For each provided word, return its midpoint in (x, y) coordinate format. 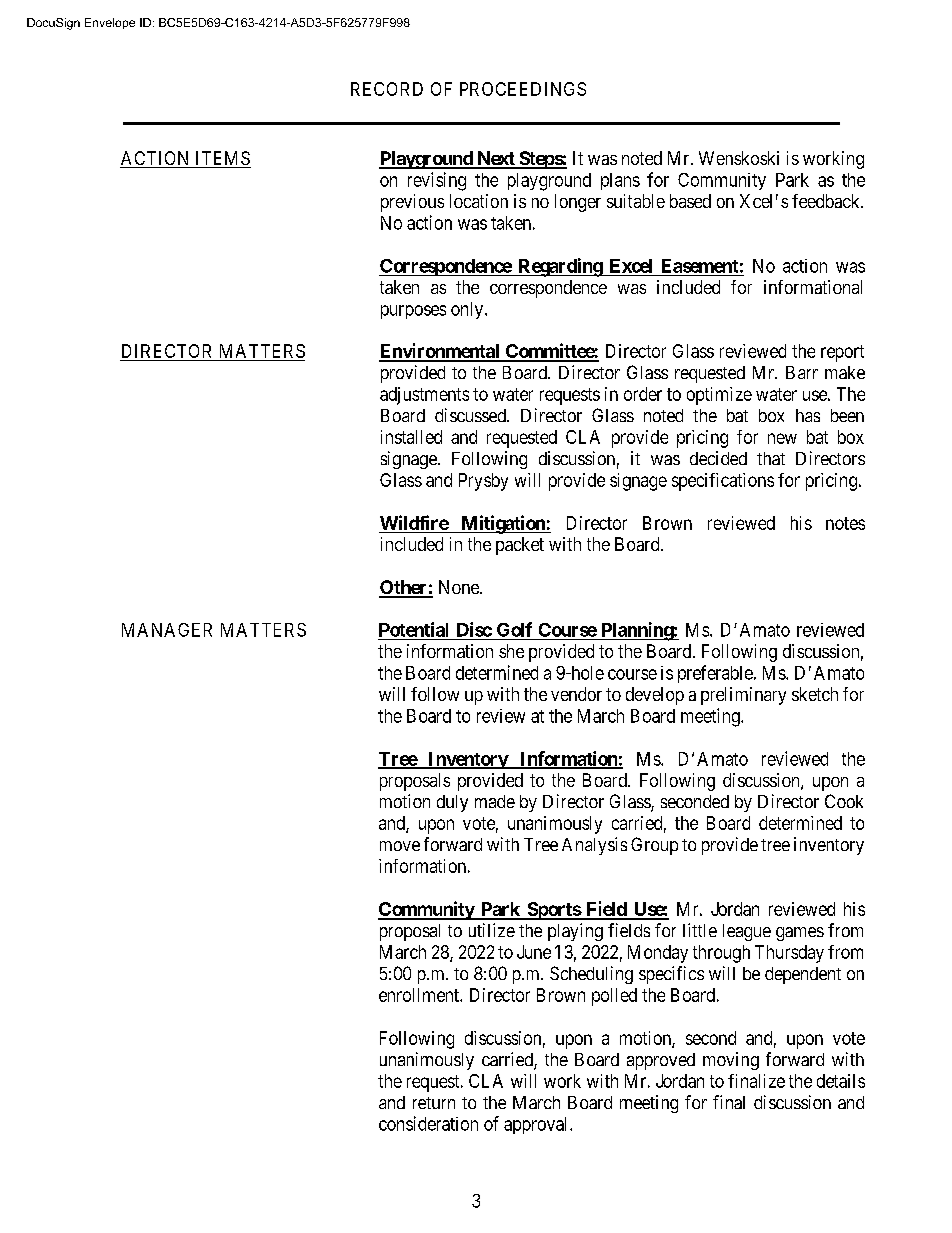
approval (537, 1125)
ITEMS (222, 159)
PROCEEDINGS (523, 89)
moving (731, 1061)
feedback (827, 201)
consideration (428, 1123)
